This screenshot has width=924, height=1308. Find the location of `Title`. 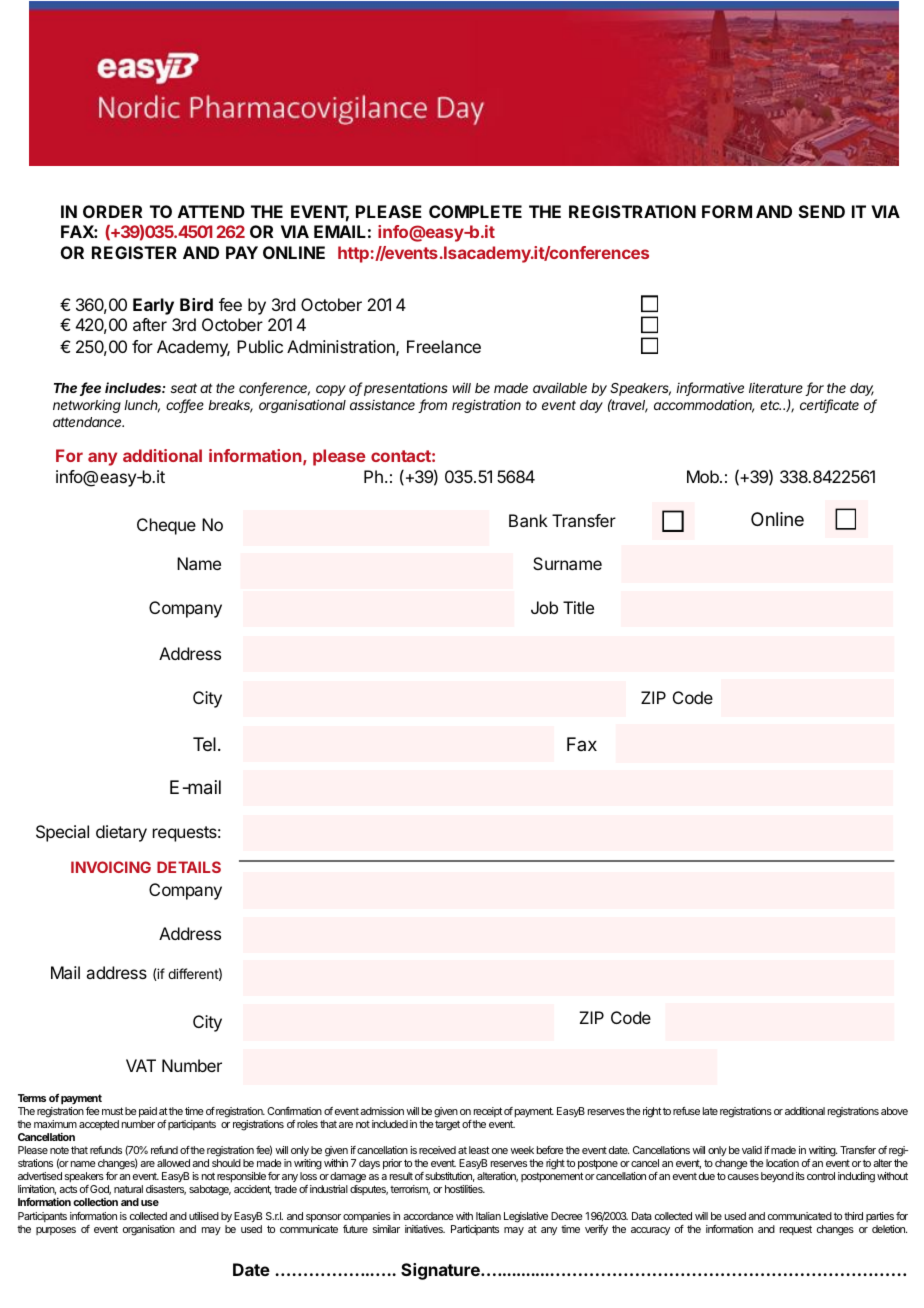

Title is located at coordinates (578, 607).
